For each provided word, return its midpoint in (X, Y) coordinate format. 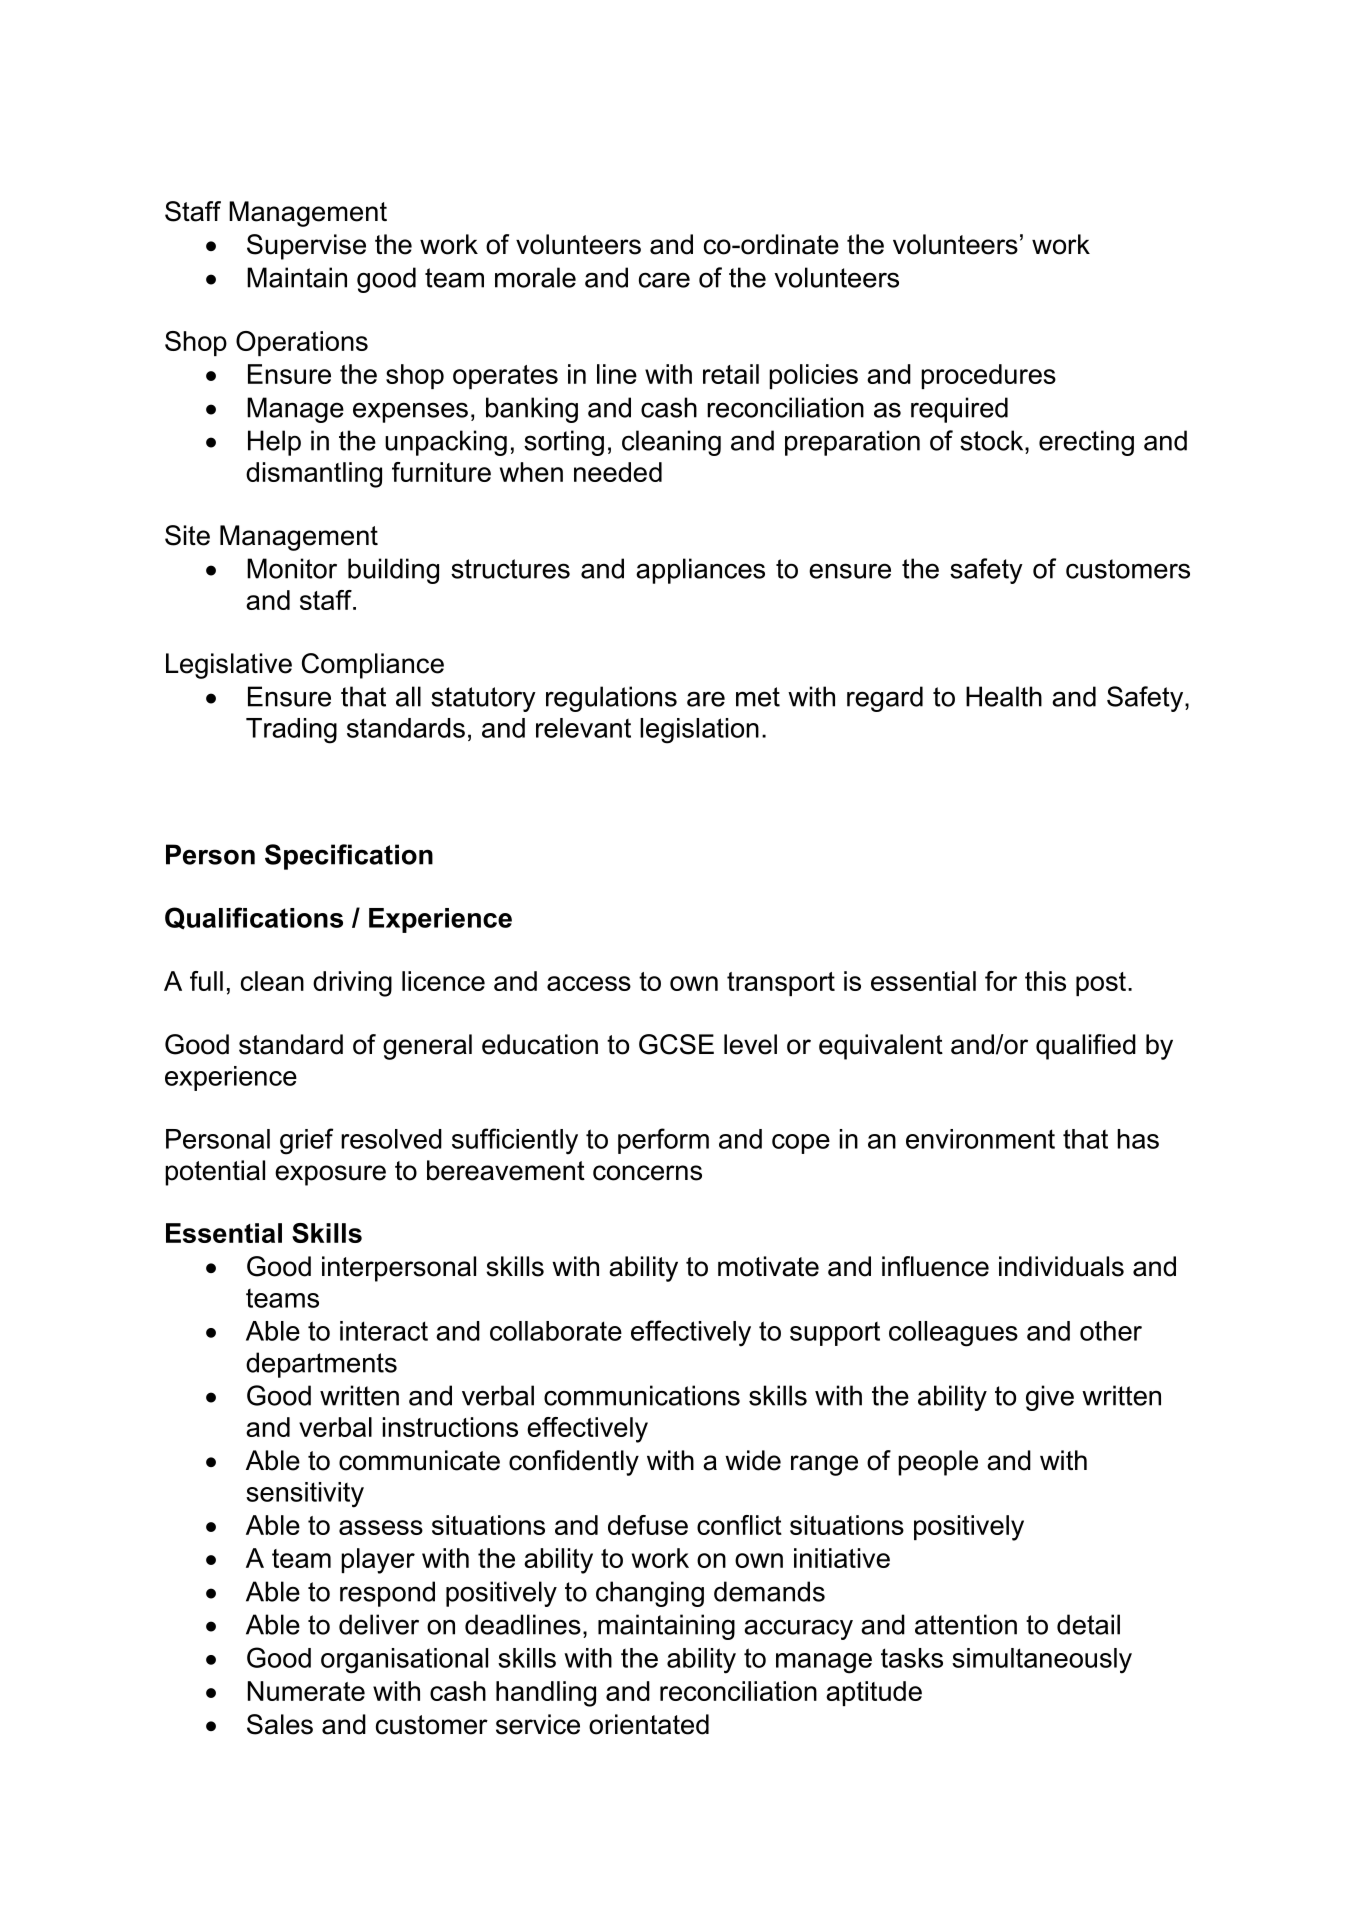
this (1045, 981)
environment (980, 1139)
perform (663, 1141)
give (1050, 1398)
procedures (988, 376)
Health (1004, 696)
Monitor (292, 568)
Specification (349, 857)
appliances (700, 571)
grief (306, 1141)
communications (642, 1395)
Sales (280, 1724)
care (664, 280)
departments (321, 1365)
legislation (699, 731)
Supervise (306, 247)
